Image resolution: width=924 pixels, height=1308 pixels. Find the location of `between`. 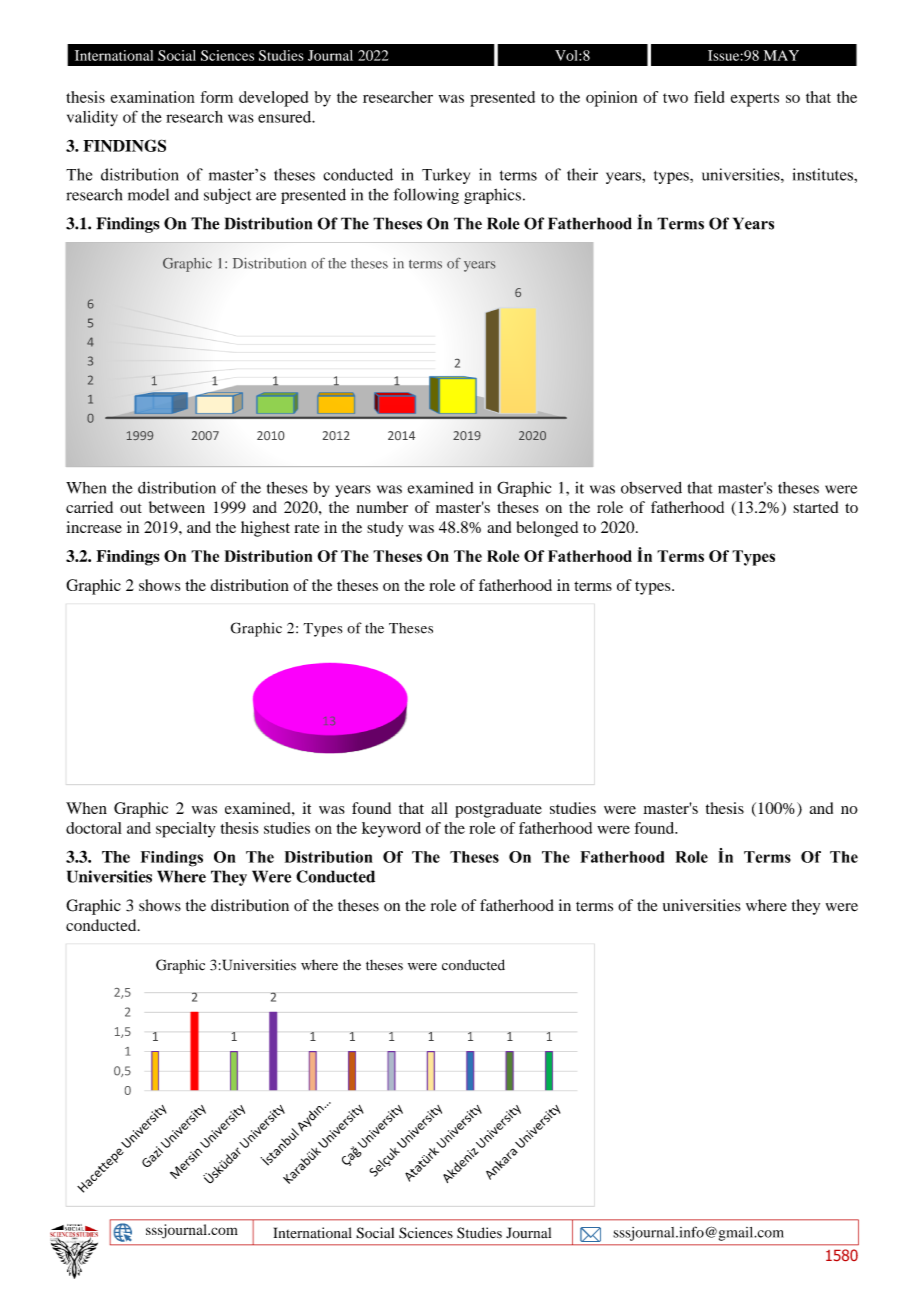

between is located at coordinates (177, 507).
